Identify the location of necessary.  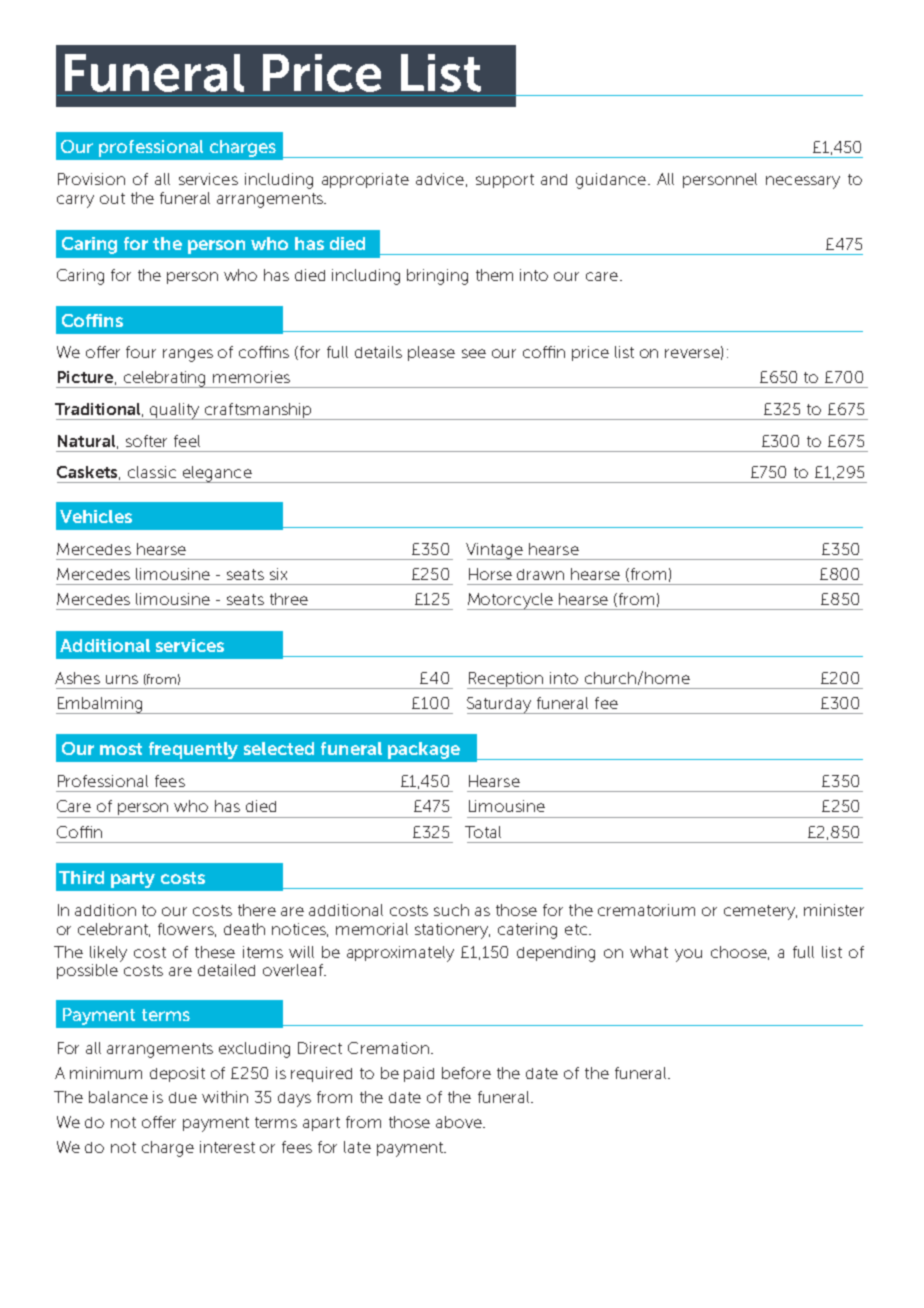
(803, 182).
